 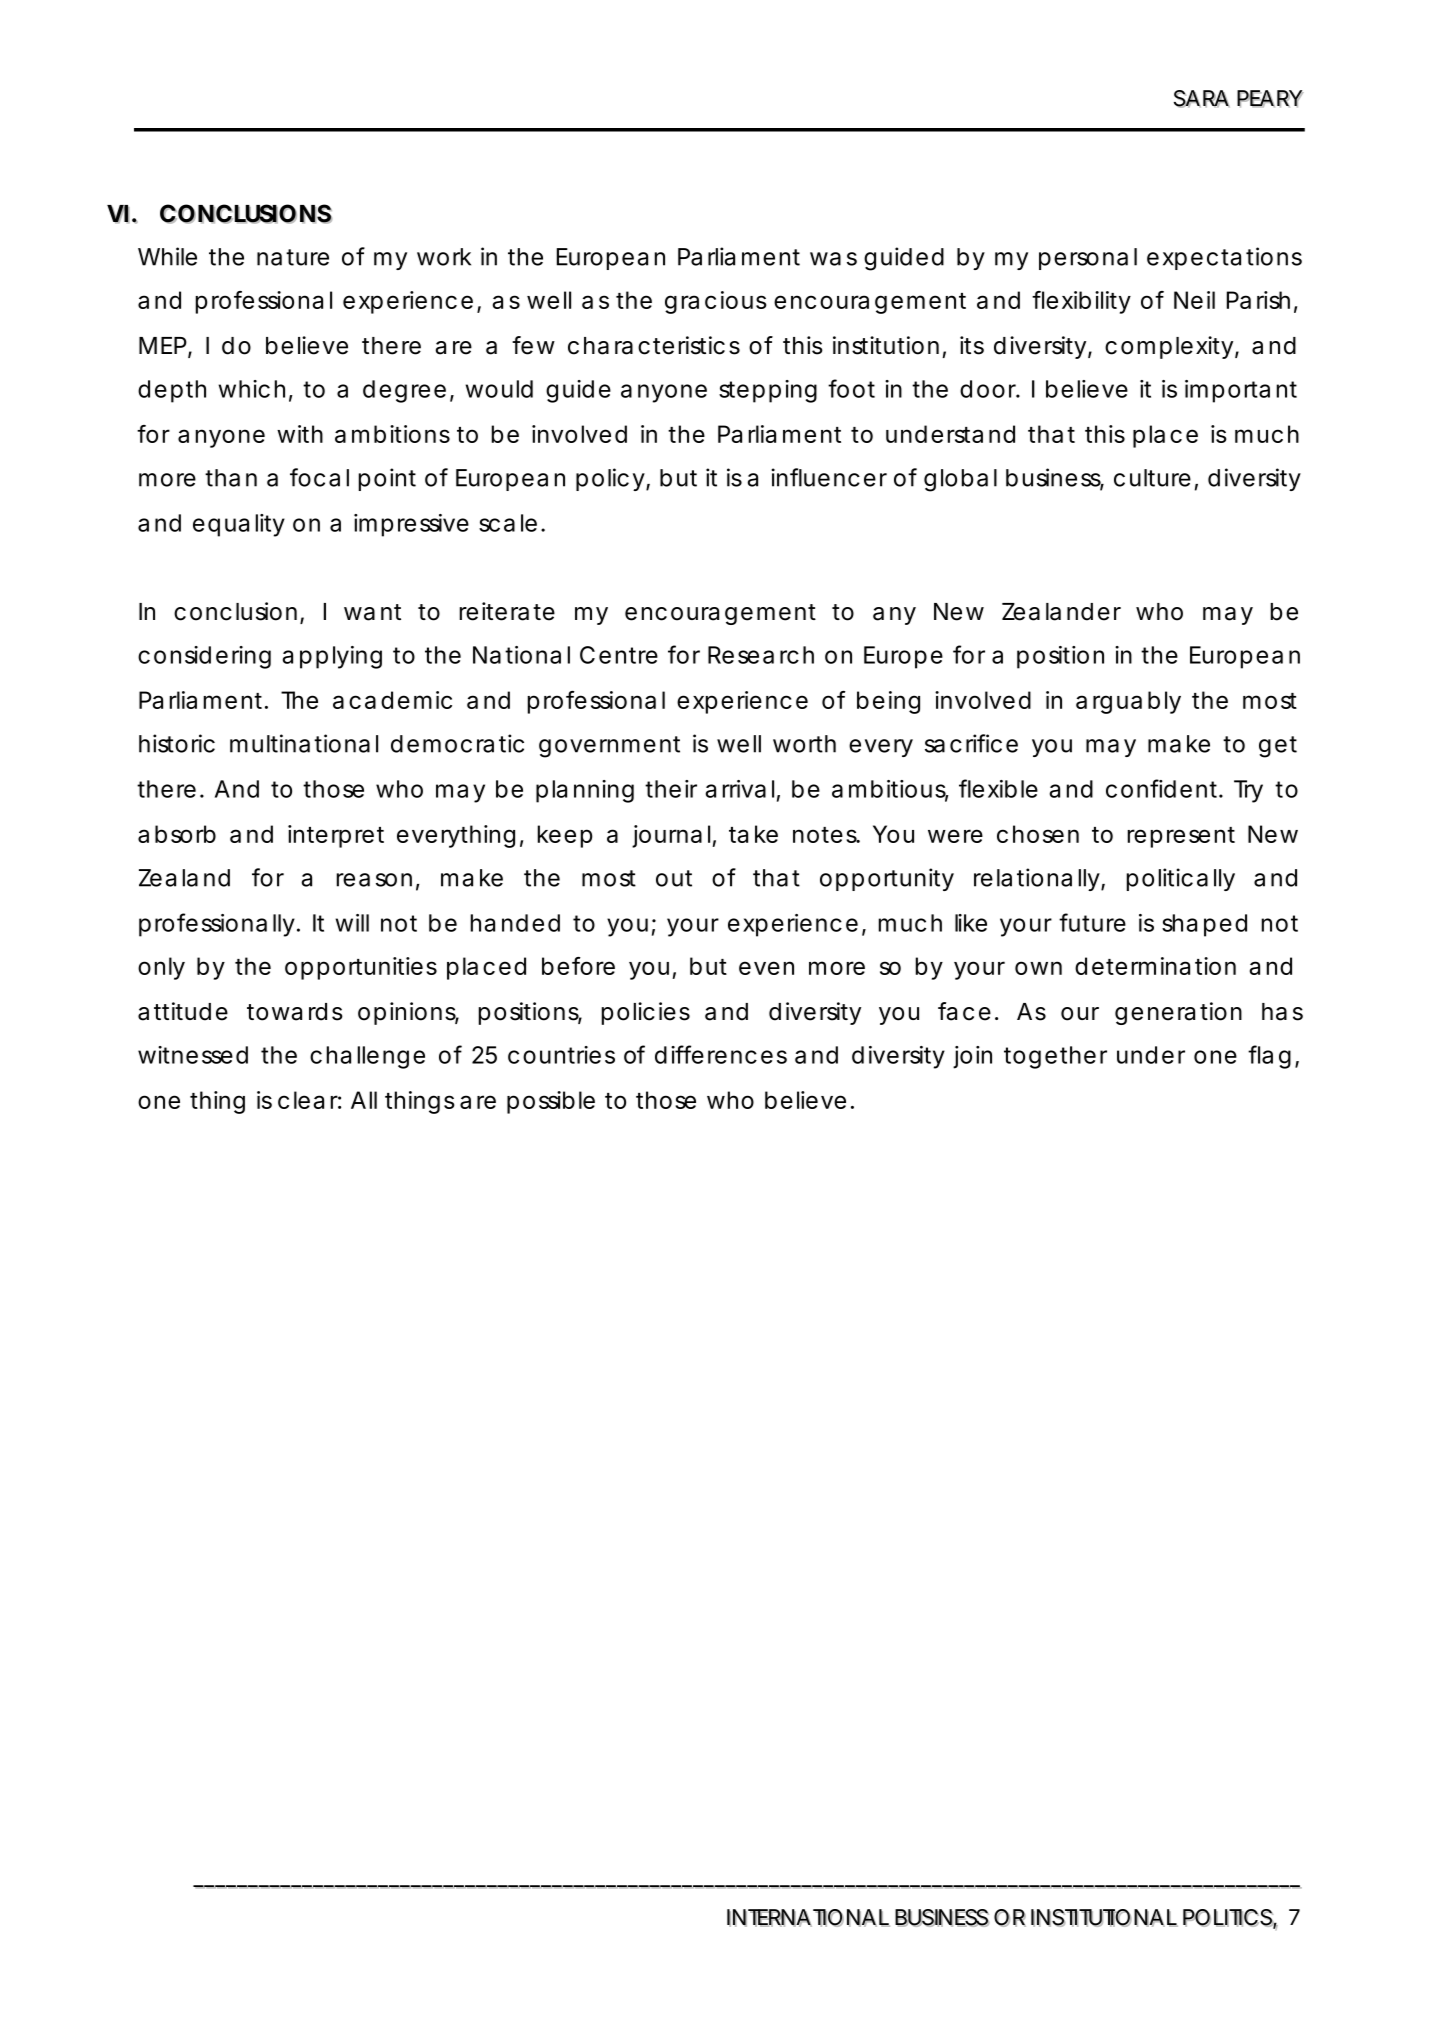 I want to click on Neil, so click(x=1194, y=300).
